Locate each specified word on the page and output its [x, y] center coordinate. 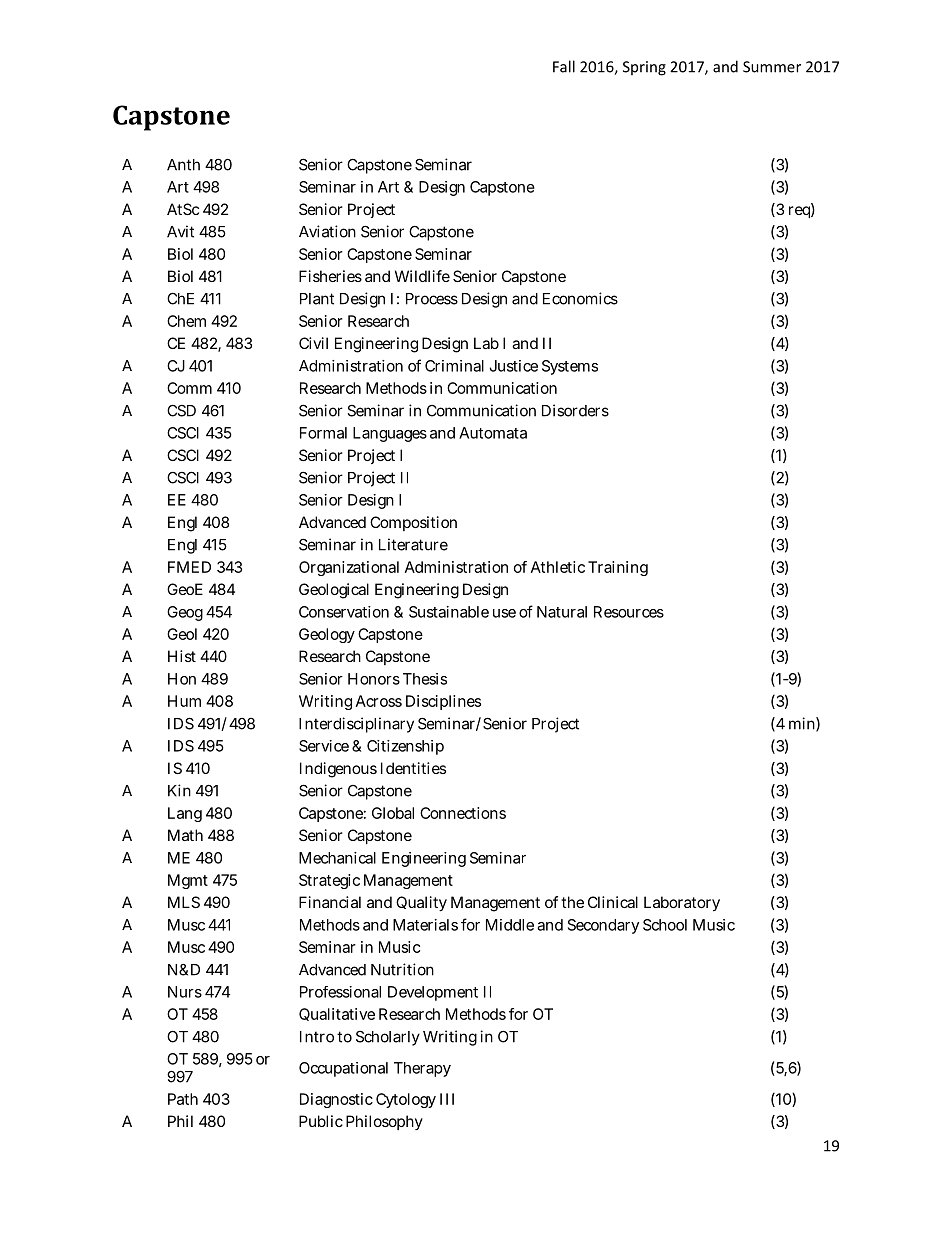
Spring [644, 68]
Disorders [575, 410]
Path [183, 1099]
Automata [493, 433]
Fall [564, 66]
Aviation [327, 231]
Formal [323, 433]
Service [324, 746]
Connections [463, 813]
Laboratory [682, 904]
